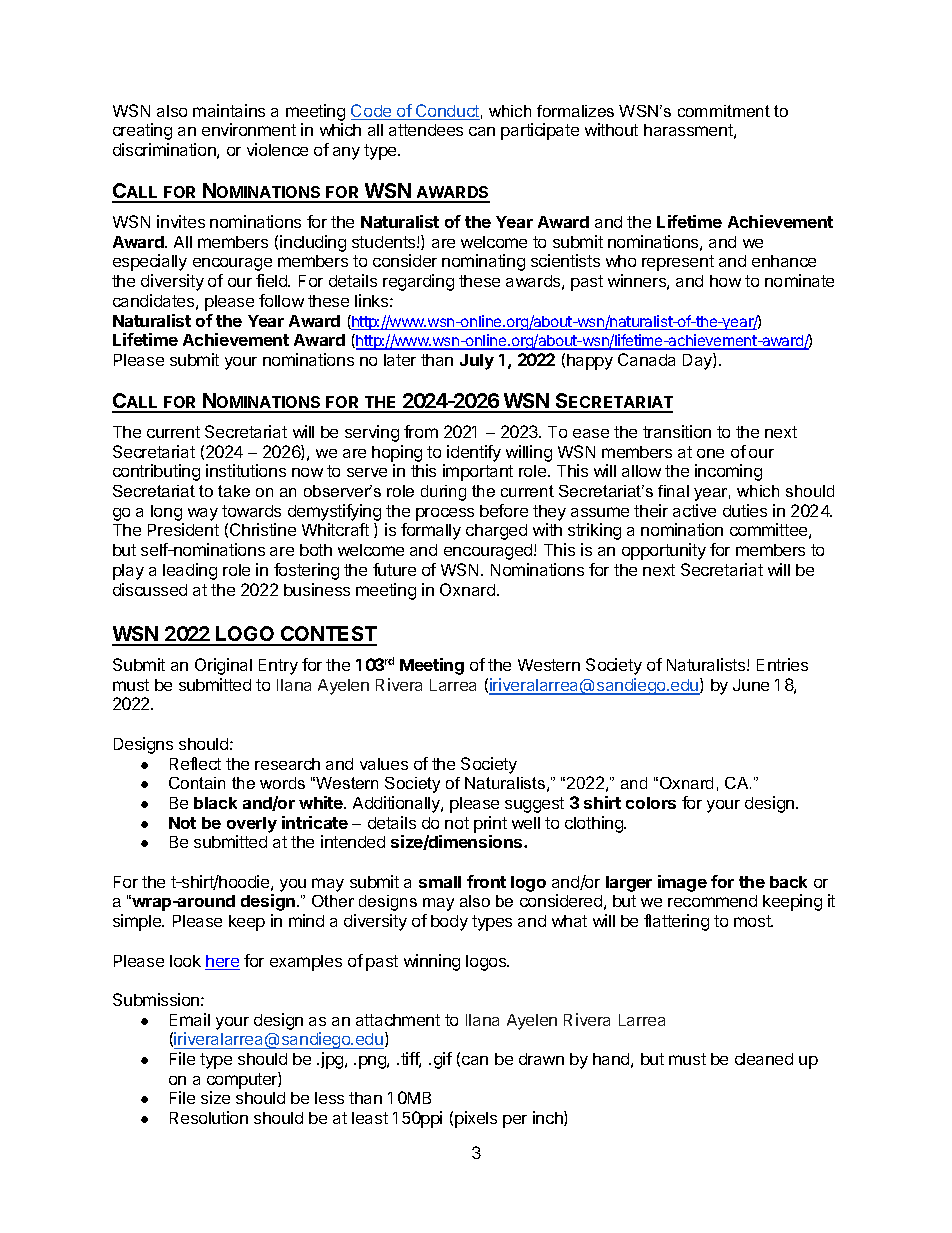 The width and height of the screenshot is (952, 1233). I want to click on attendees, so click(426, 130).
